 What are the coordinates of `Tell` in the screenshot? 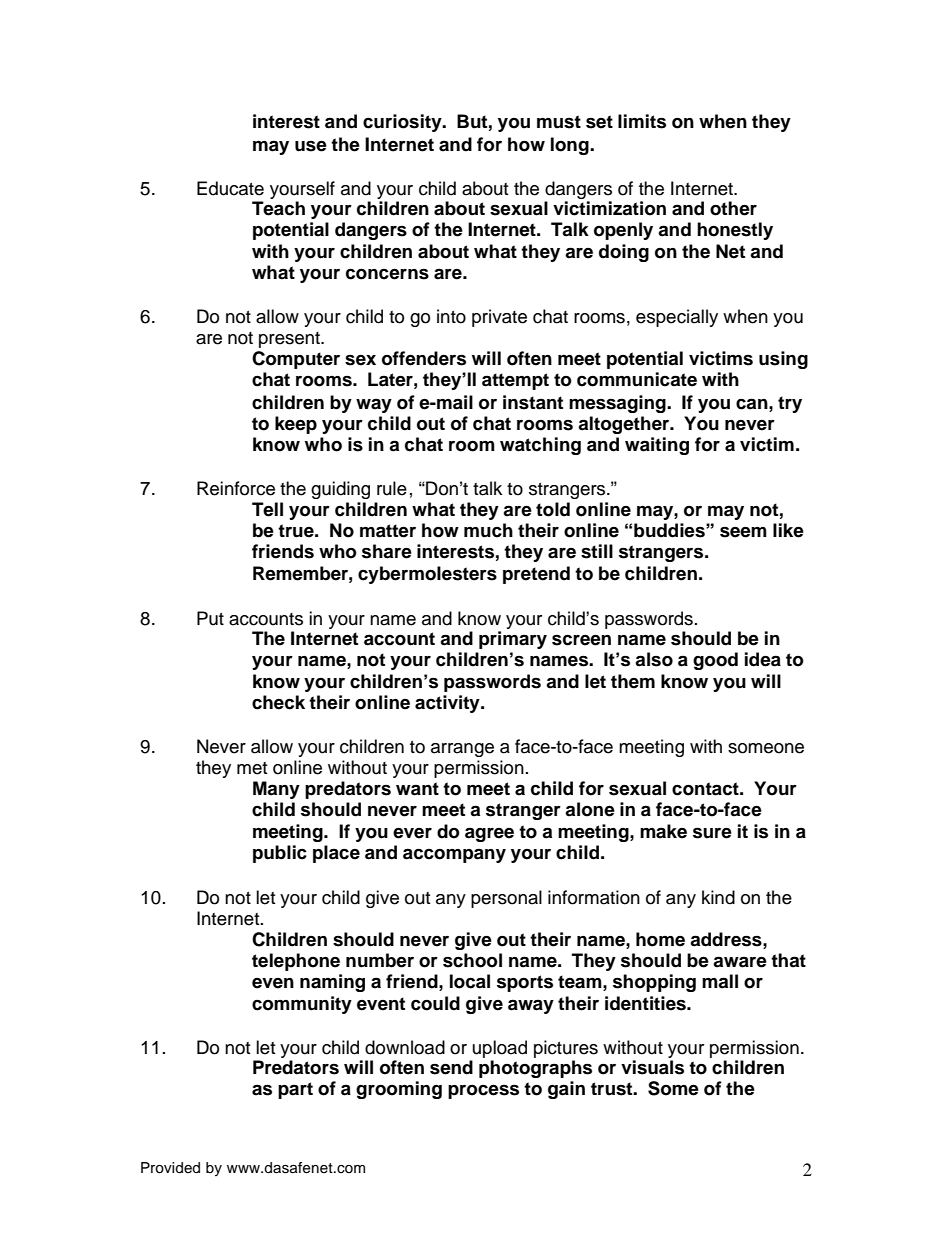 It's located at (267, 509).
